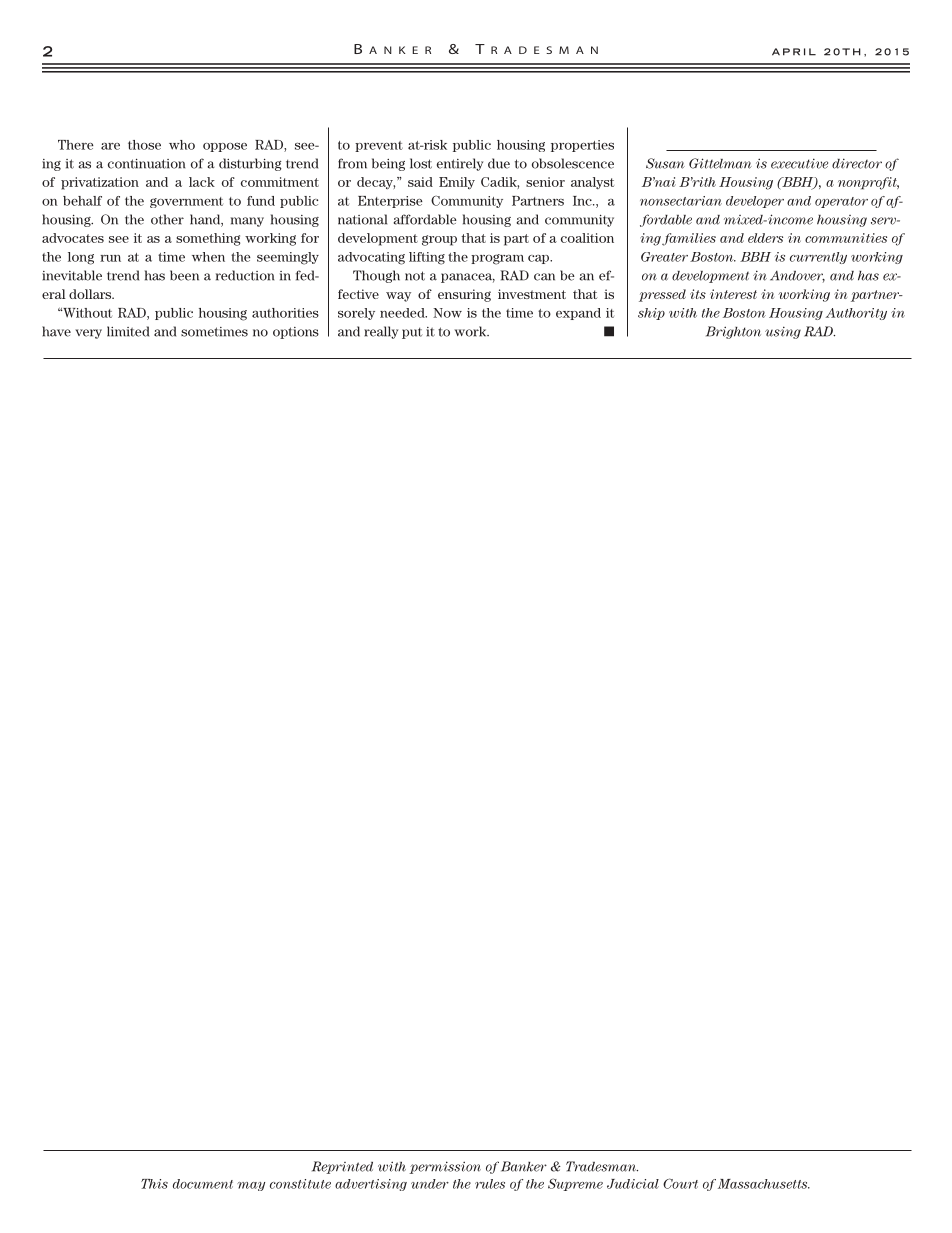 The height and width of the image is (1233, 952). Describe the element at coordinates (381, 332) in the image. I see `really` at that location.
